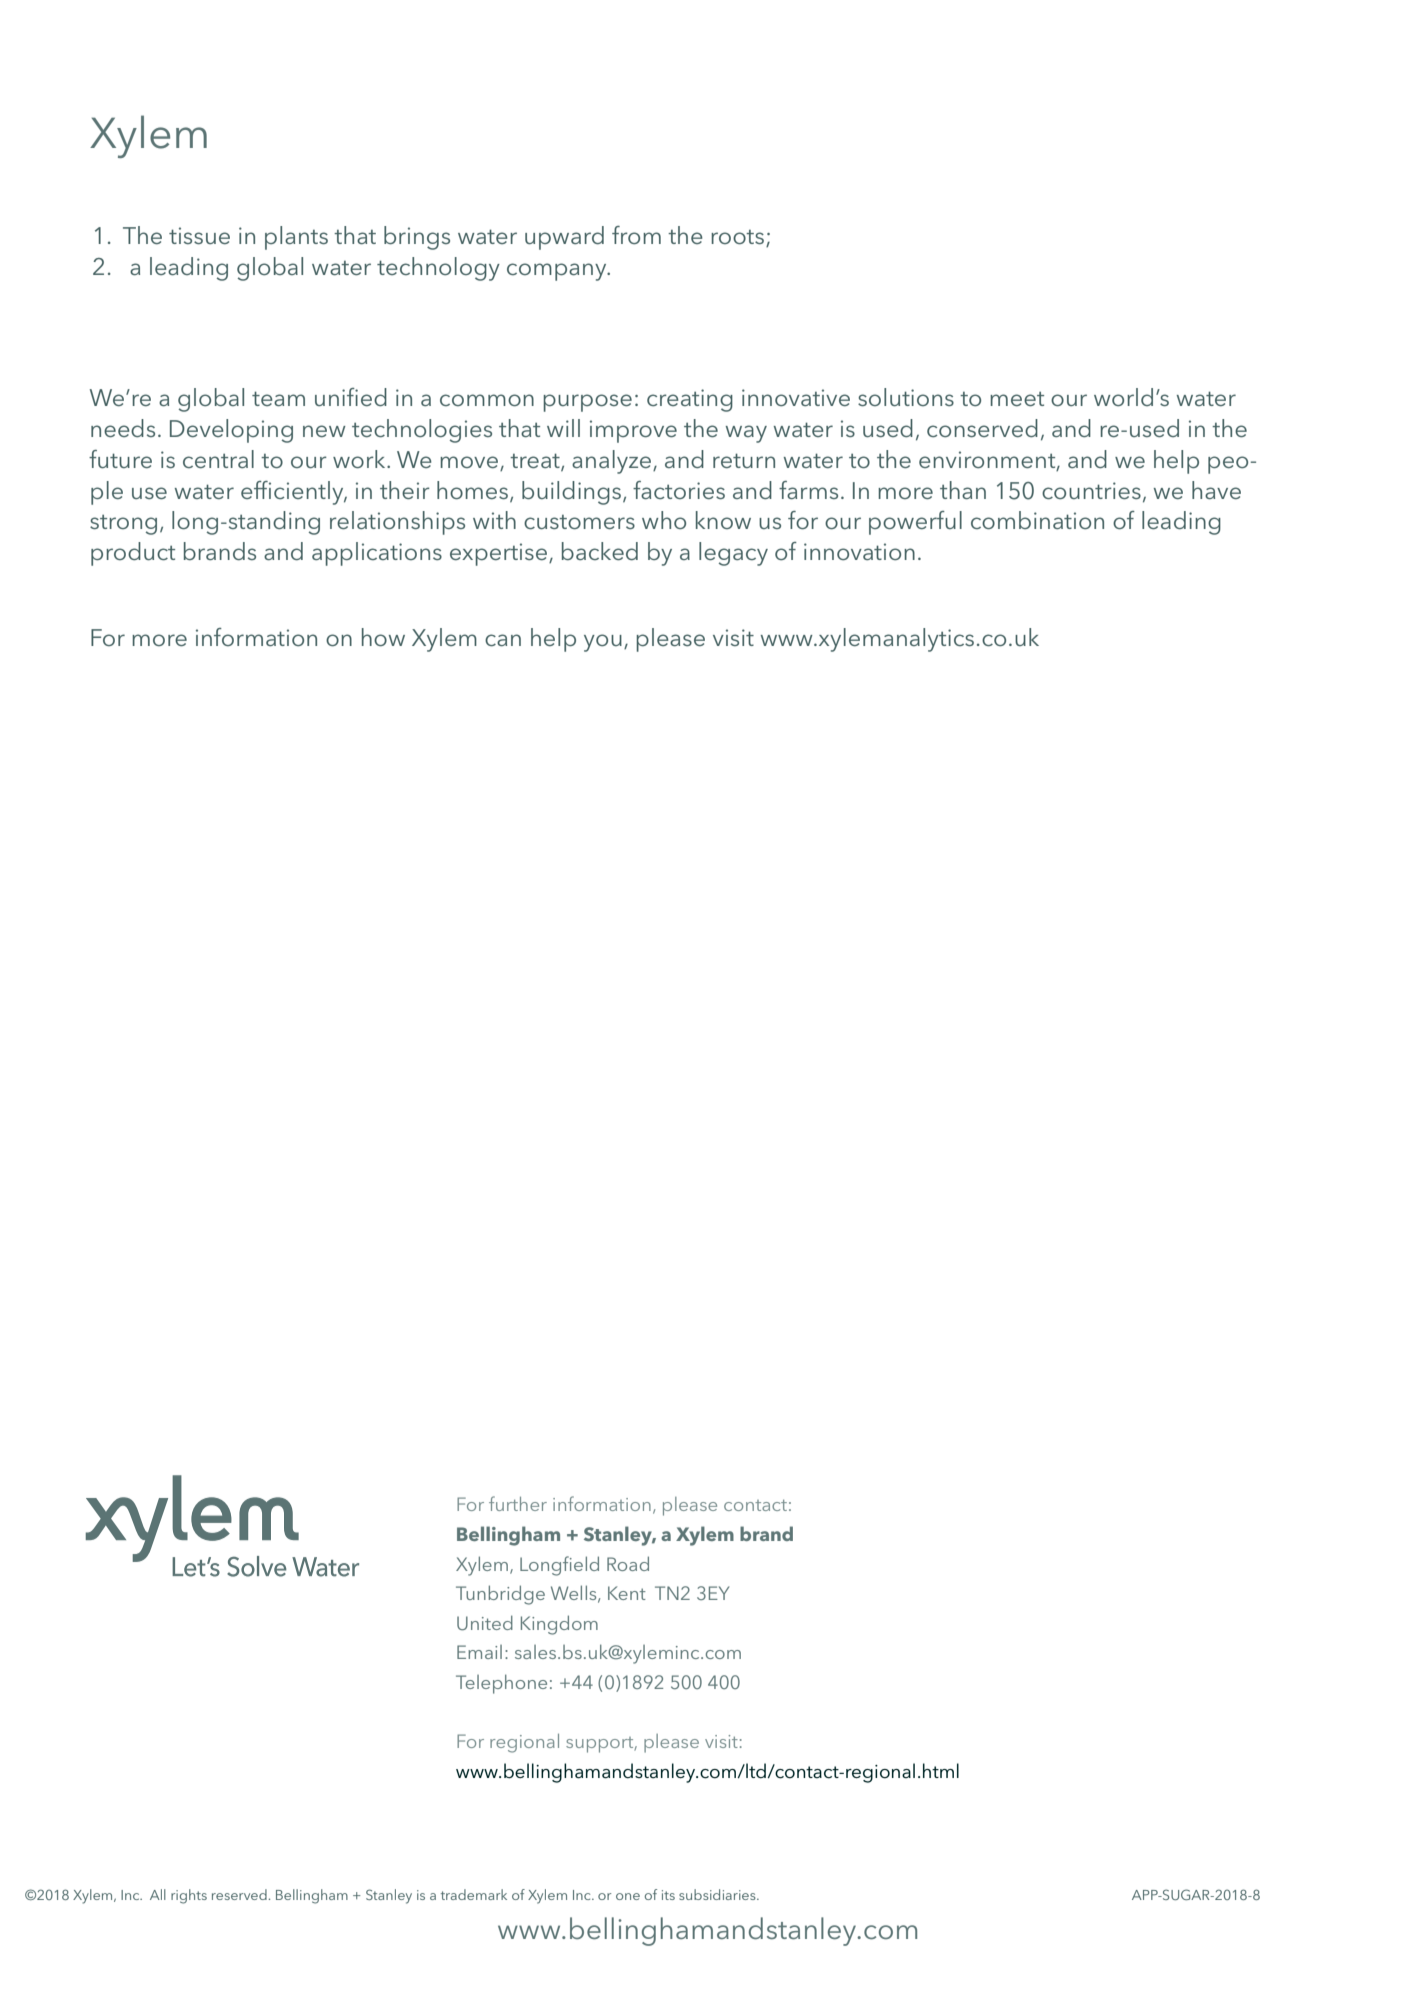 This screenshot has height=2003, width=1417. Describe the element at coordinates (737, 237) in the screenshot. I see `roots` at that location.
